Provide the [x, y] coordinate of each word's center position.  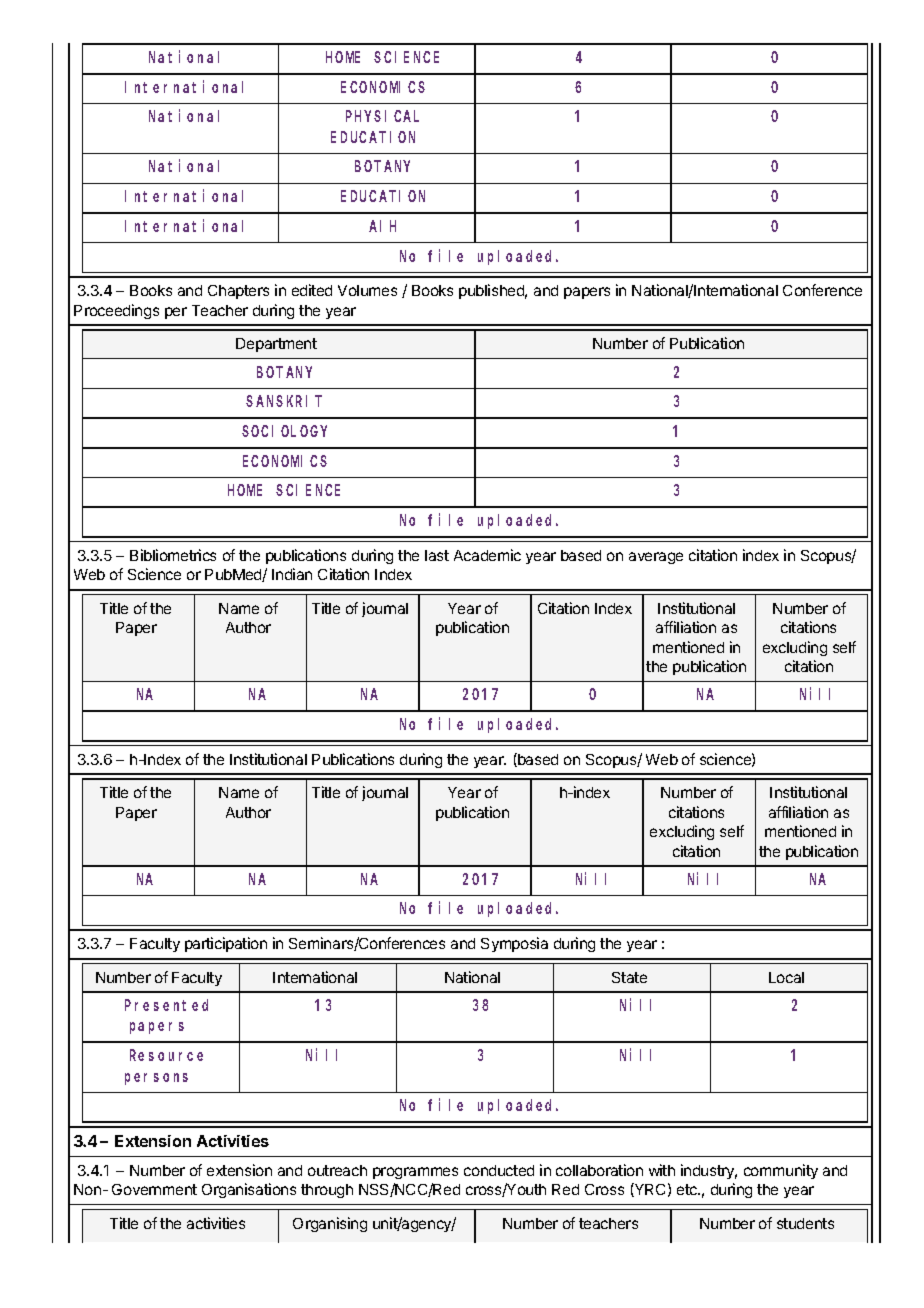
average [656, 558]
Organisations [249, 1190]
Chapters [238, 292]
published [493, 291]
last [437, 555]
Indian [292, 574]
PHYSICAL [382, 116]
